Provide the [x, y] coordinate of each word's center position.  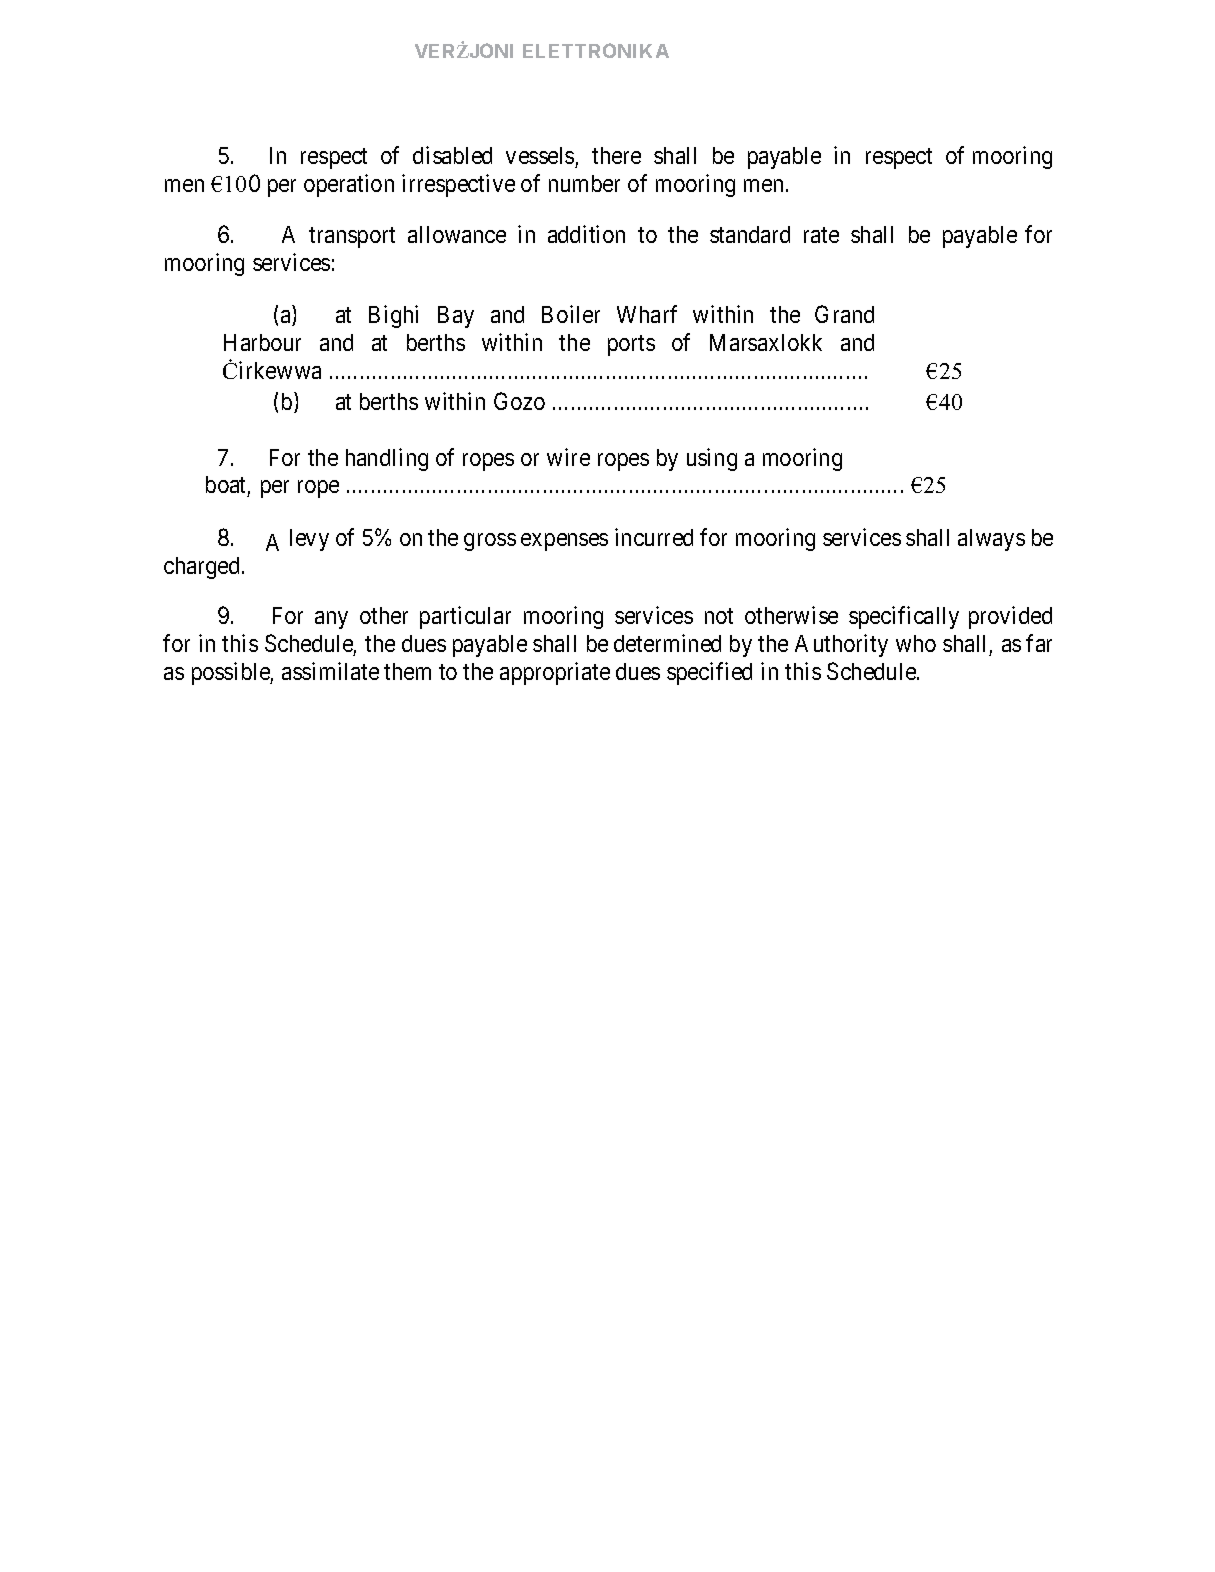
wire [568, 457]
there [616, 155]
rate [821, 235]
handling [387, 459]
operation [349, 185]
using [712, 459]
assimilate [330, 671]
